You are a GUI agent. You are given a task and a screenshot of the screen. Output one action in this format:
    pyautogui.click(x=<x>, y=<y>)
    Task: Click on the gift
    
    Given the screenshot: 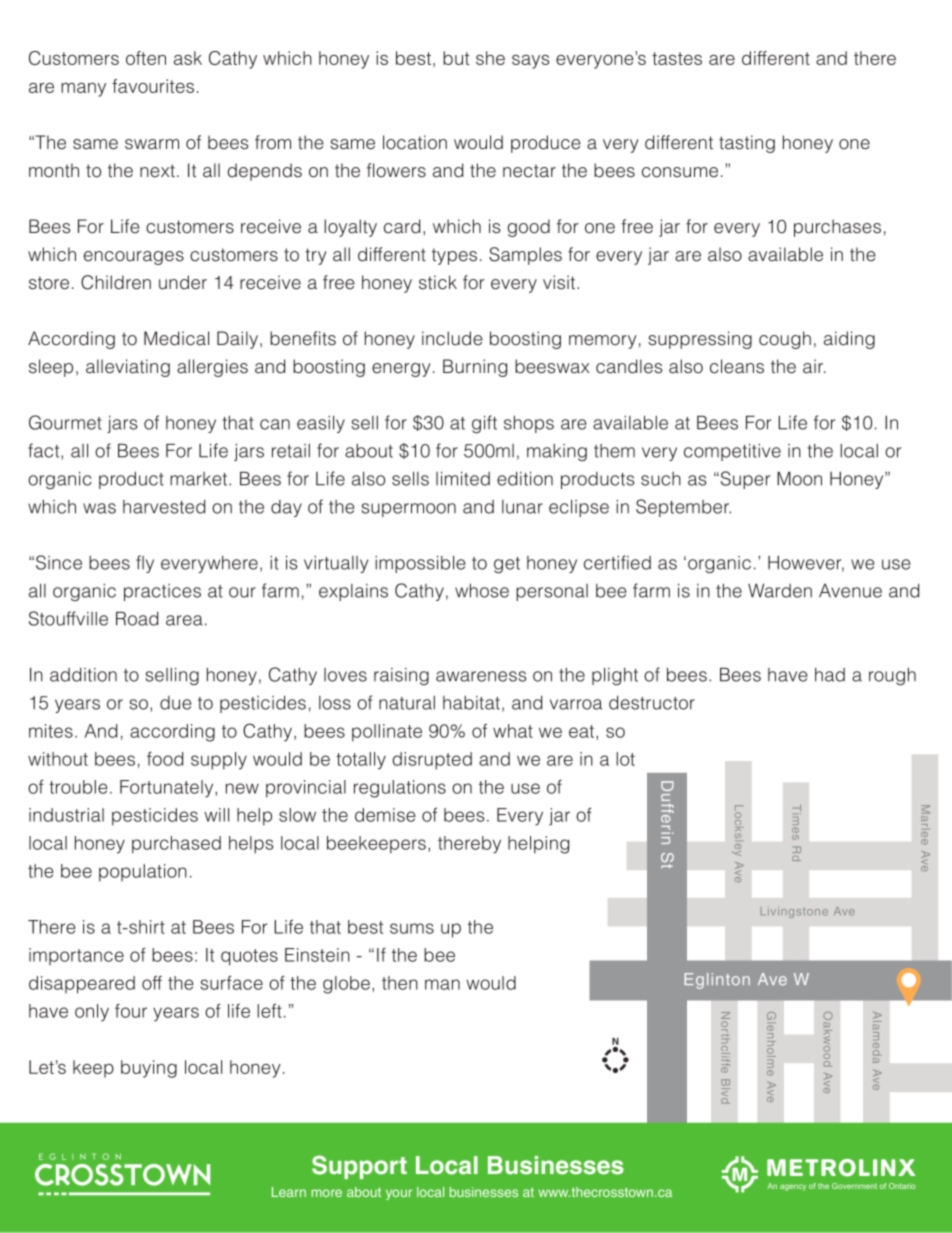 What is the action you would take?
    pyautogui.click(x=484, y=424)
